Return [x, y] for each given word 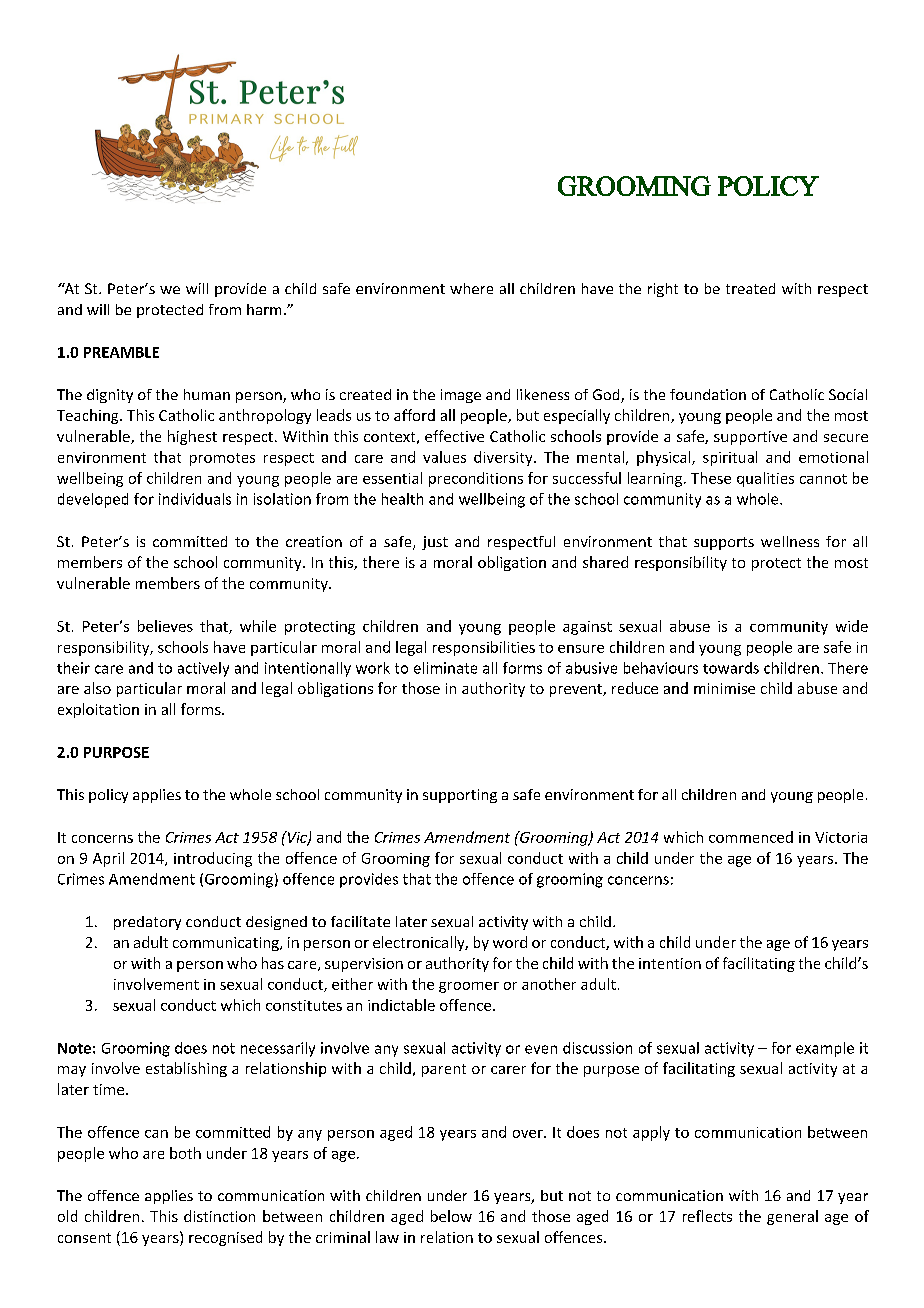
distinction [219, 1216]
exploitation [98, 710]
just [435, 543]
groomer [469, 987]
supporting [460, 796]
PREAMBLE [121, 352]
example [825, 1049]
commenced [751, 837]
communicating [227, 944]
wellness [790, 541]
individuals [195, 499]
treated [750, 288]
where [471, 288]
